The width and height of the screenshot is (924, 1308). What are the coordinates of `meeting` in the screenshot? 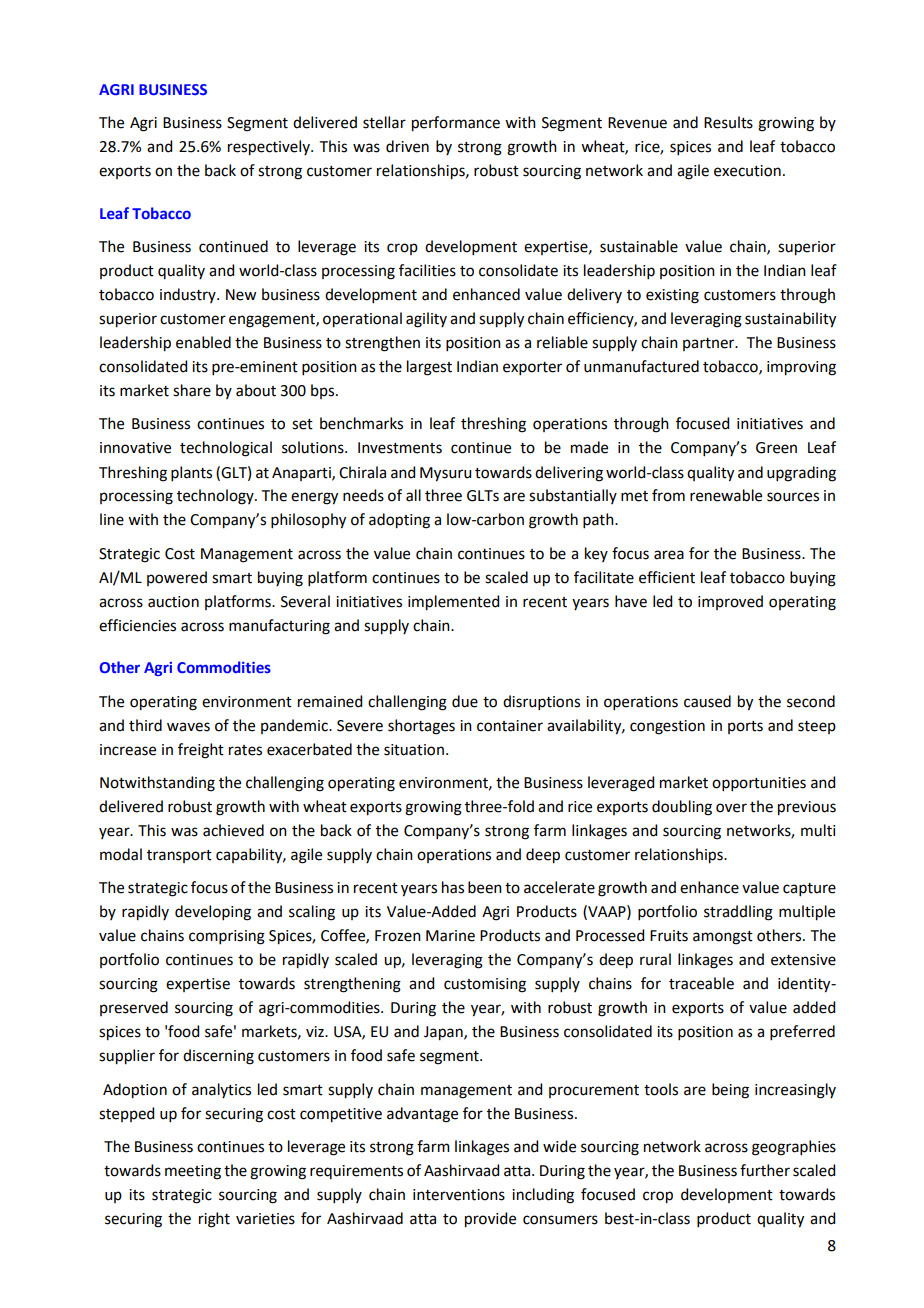 It's located at (193, 1172).
